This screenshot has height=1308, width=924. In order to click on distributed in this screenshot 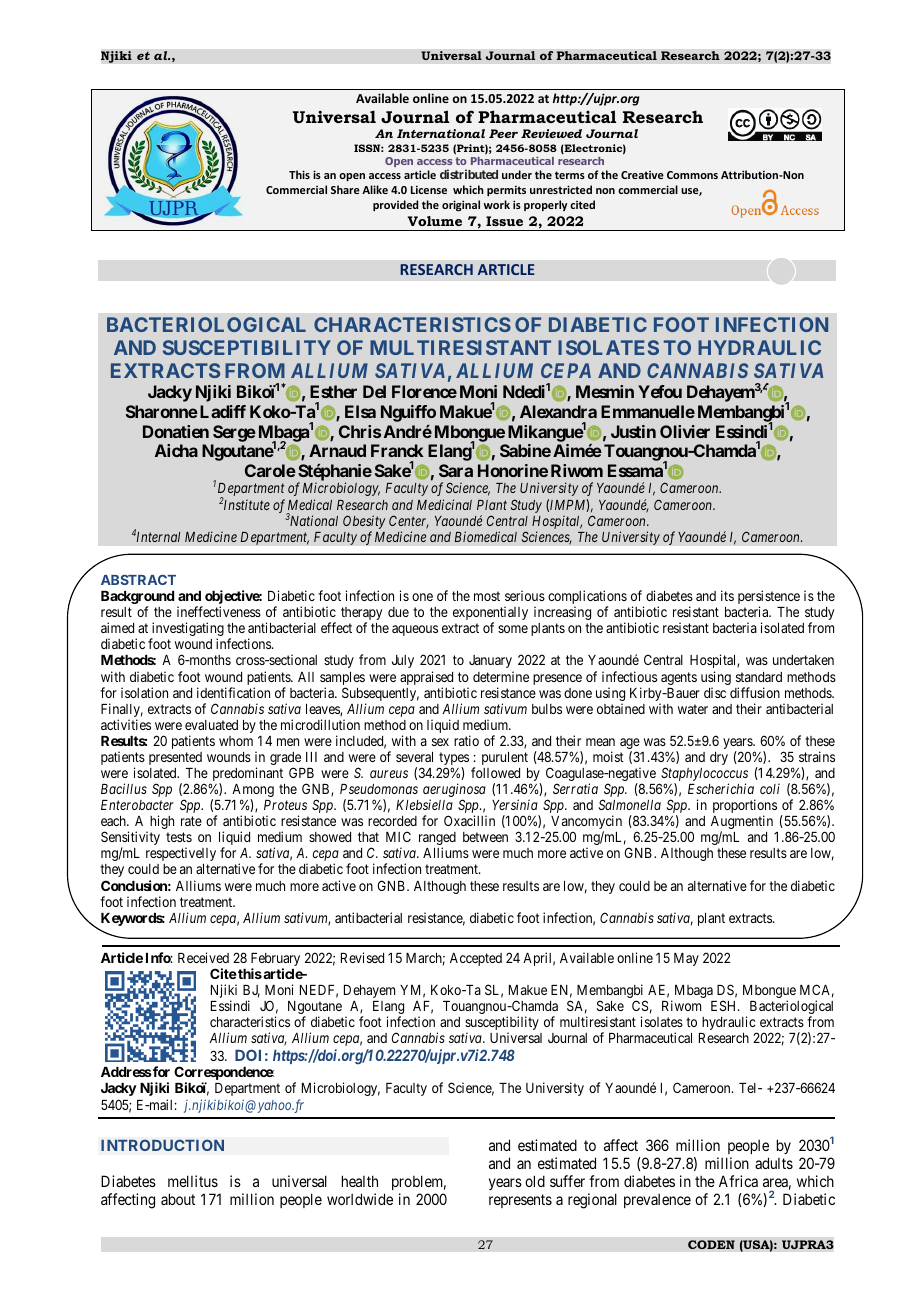, I will do `click(469, 174)`.
